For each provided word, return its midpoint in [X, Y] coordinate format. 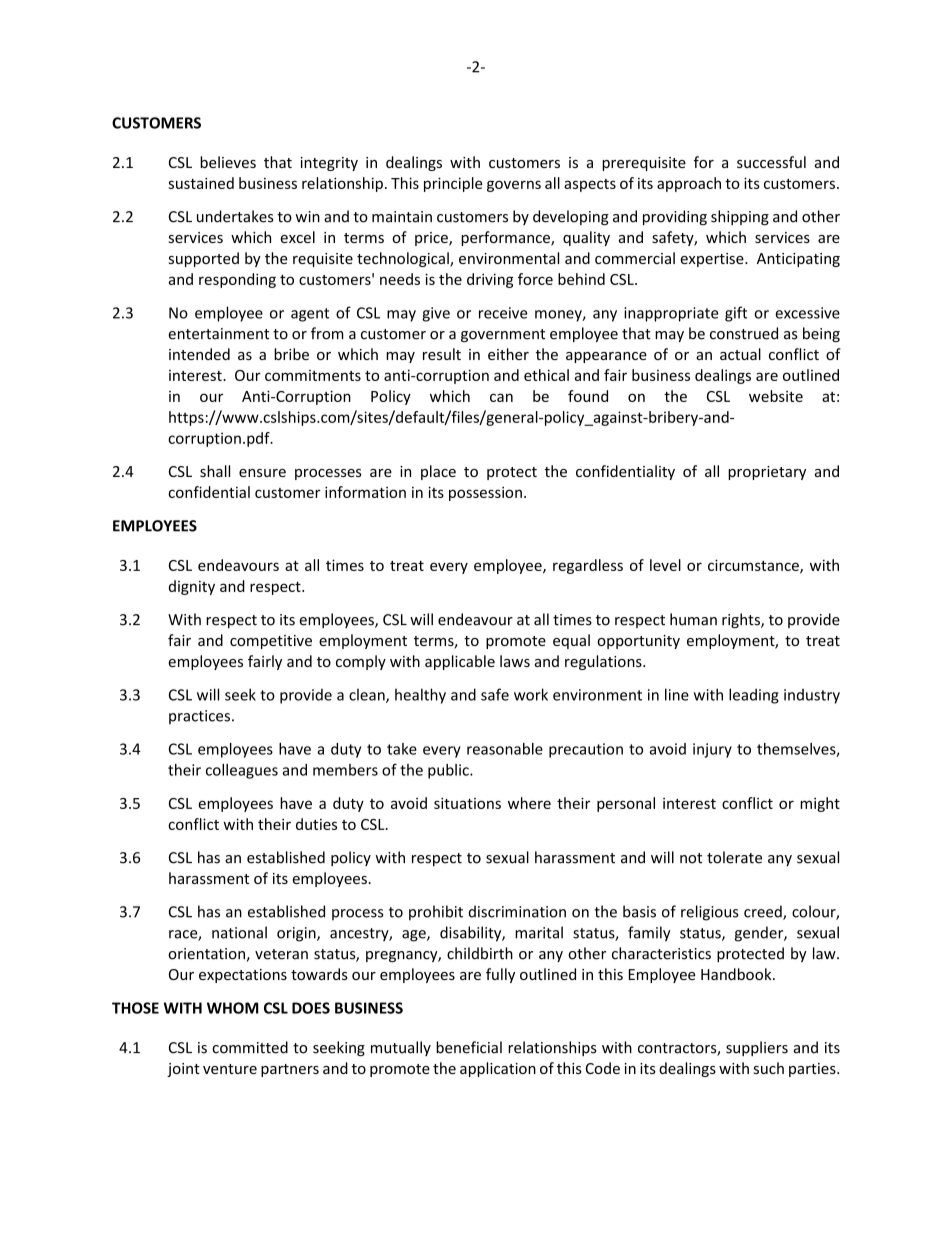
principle [453, 184]
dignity [192, 587]
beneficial [469, 1047]
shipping [740, 217]
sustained [201, 183]
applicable [460, 662]
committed [250, 1047]
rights [742, 620]
